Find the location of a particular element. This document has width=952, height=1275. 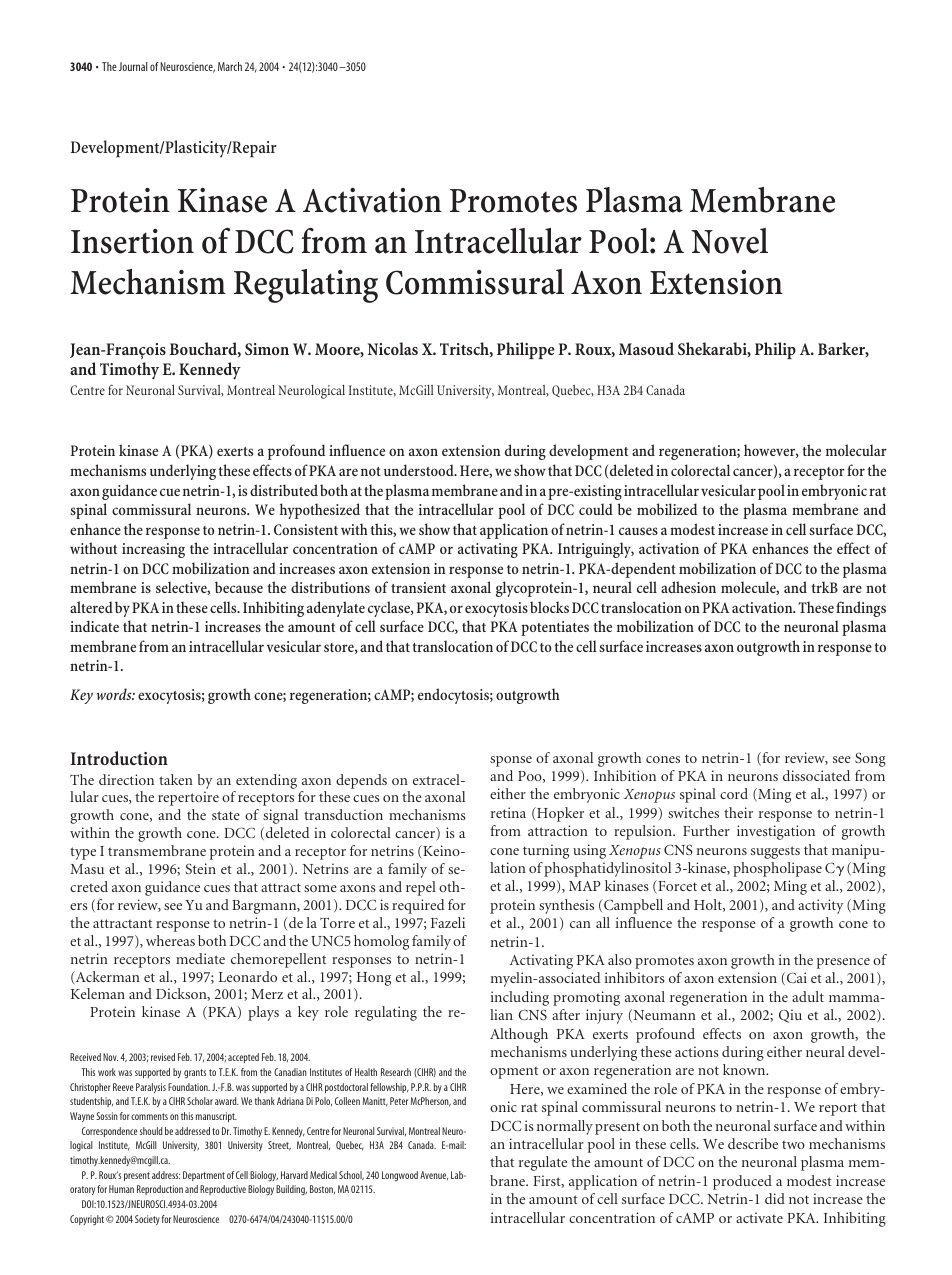

Novel is located at coordinates (729, 241).
